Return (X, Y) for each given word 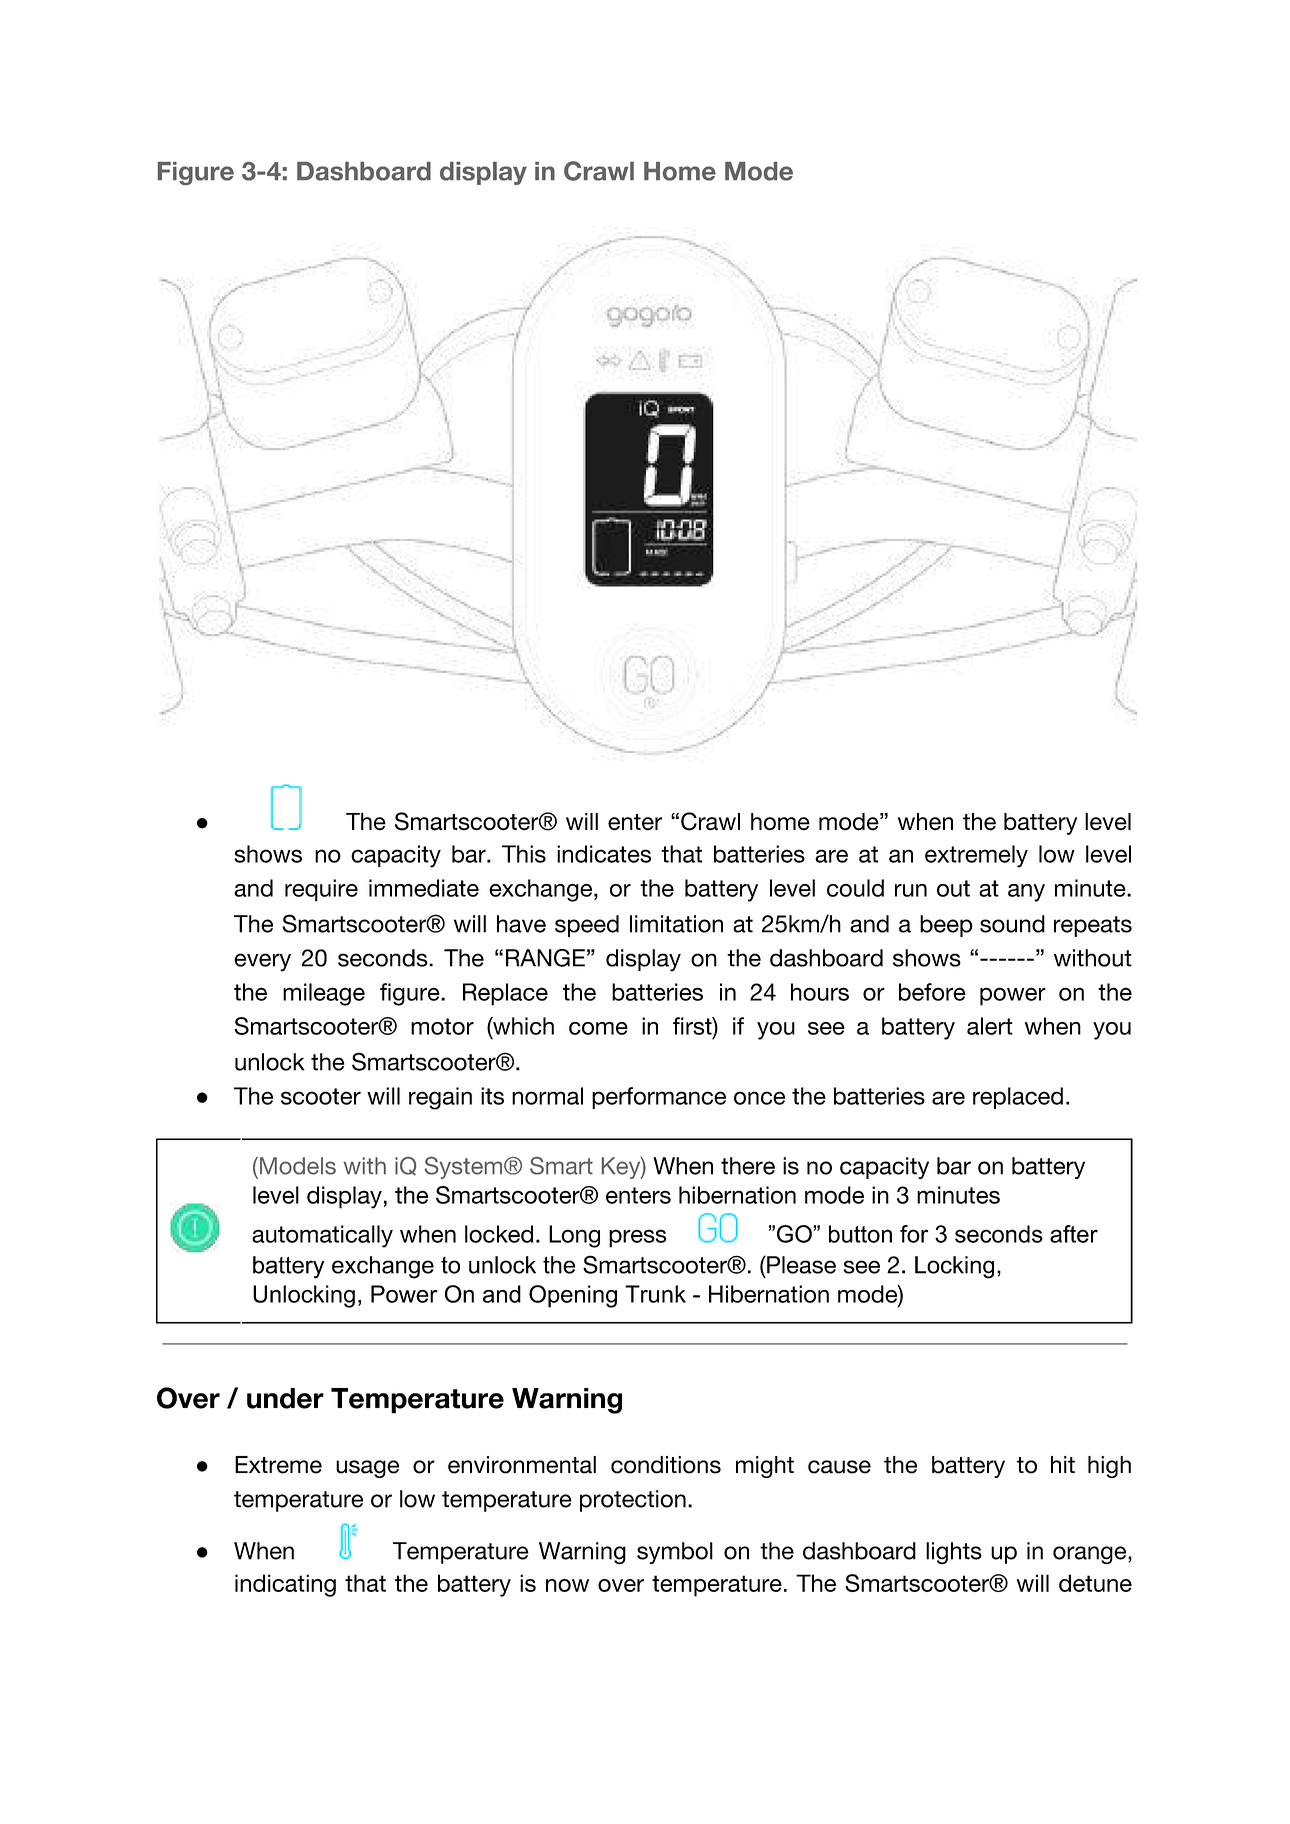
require (321, 890)
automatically (322, 1236)
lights (954, 1553)
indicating (285, 1585)
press (638, 1238)
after (1074, 1234)
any (1026, 893)
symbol (675, 1553)
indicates (604, 854)
